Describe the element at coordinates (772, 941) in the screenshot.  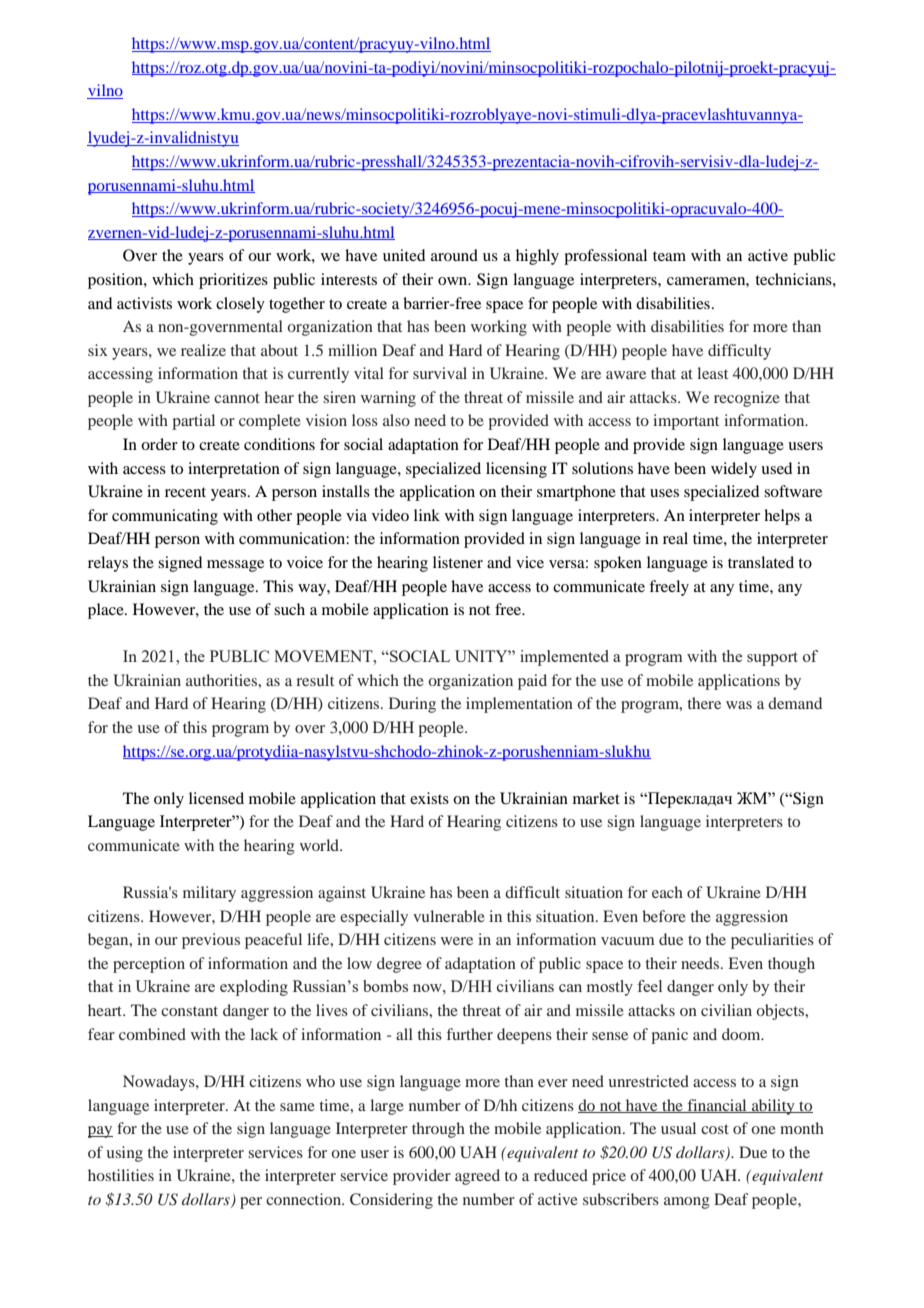
I see `peculiarities` at that location.
